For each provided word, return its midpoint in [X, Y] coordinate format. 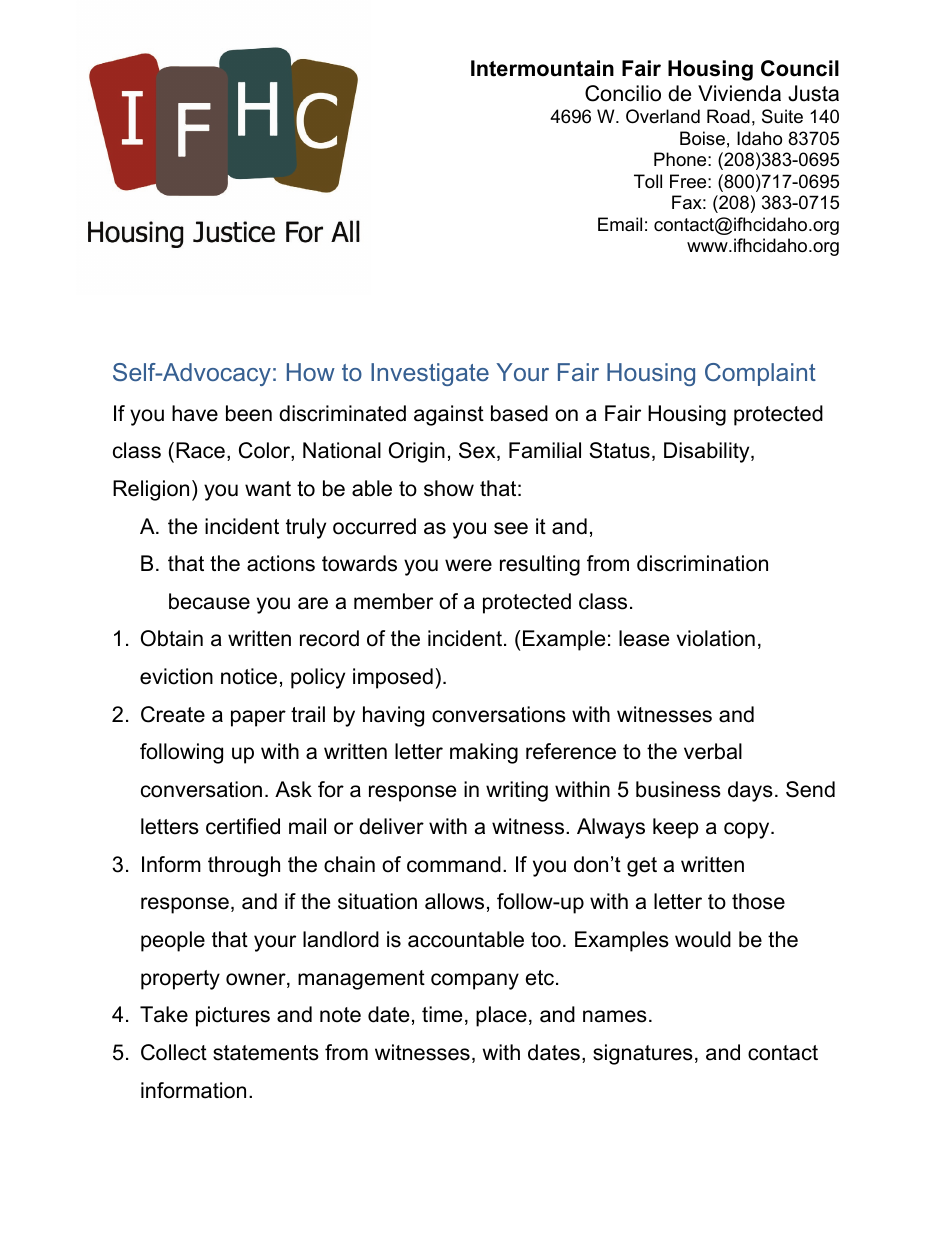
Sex [478, 451]
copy [748, 830]
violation [716, 638]
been [249, 413]
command [454, 864]
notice [249, 676]
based [519, 413]
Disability [708, 452]
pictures [233, 1016]
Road [728, 116]
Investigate [430, 374]
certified [243, 826]
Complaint [760, 374]
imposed [393, 678]
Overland [663, 116]
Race [200, 450]
